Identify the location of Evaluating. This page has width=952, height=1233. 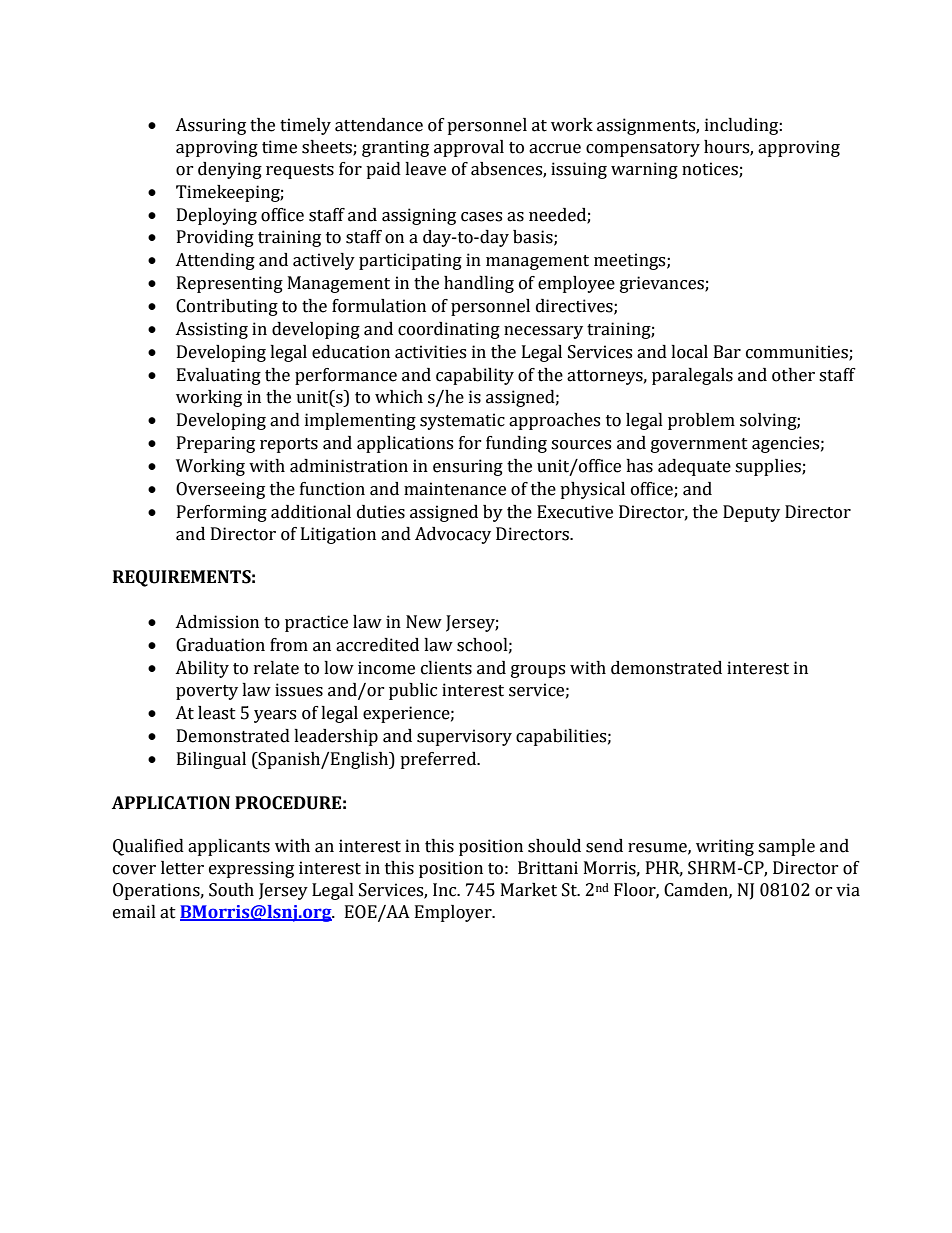
(219, 376).
